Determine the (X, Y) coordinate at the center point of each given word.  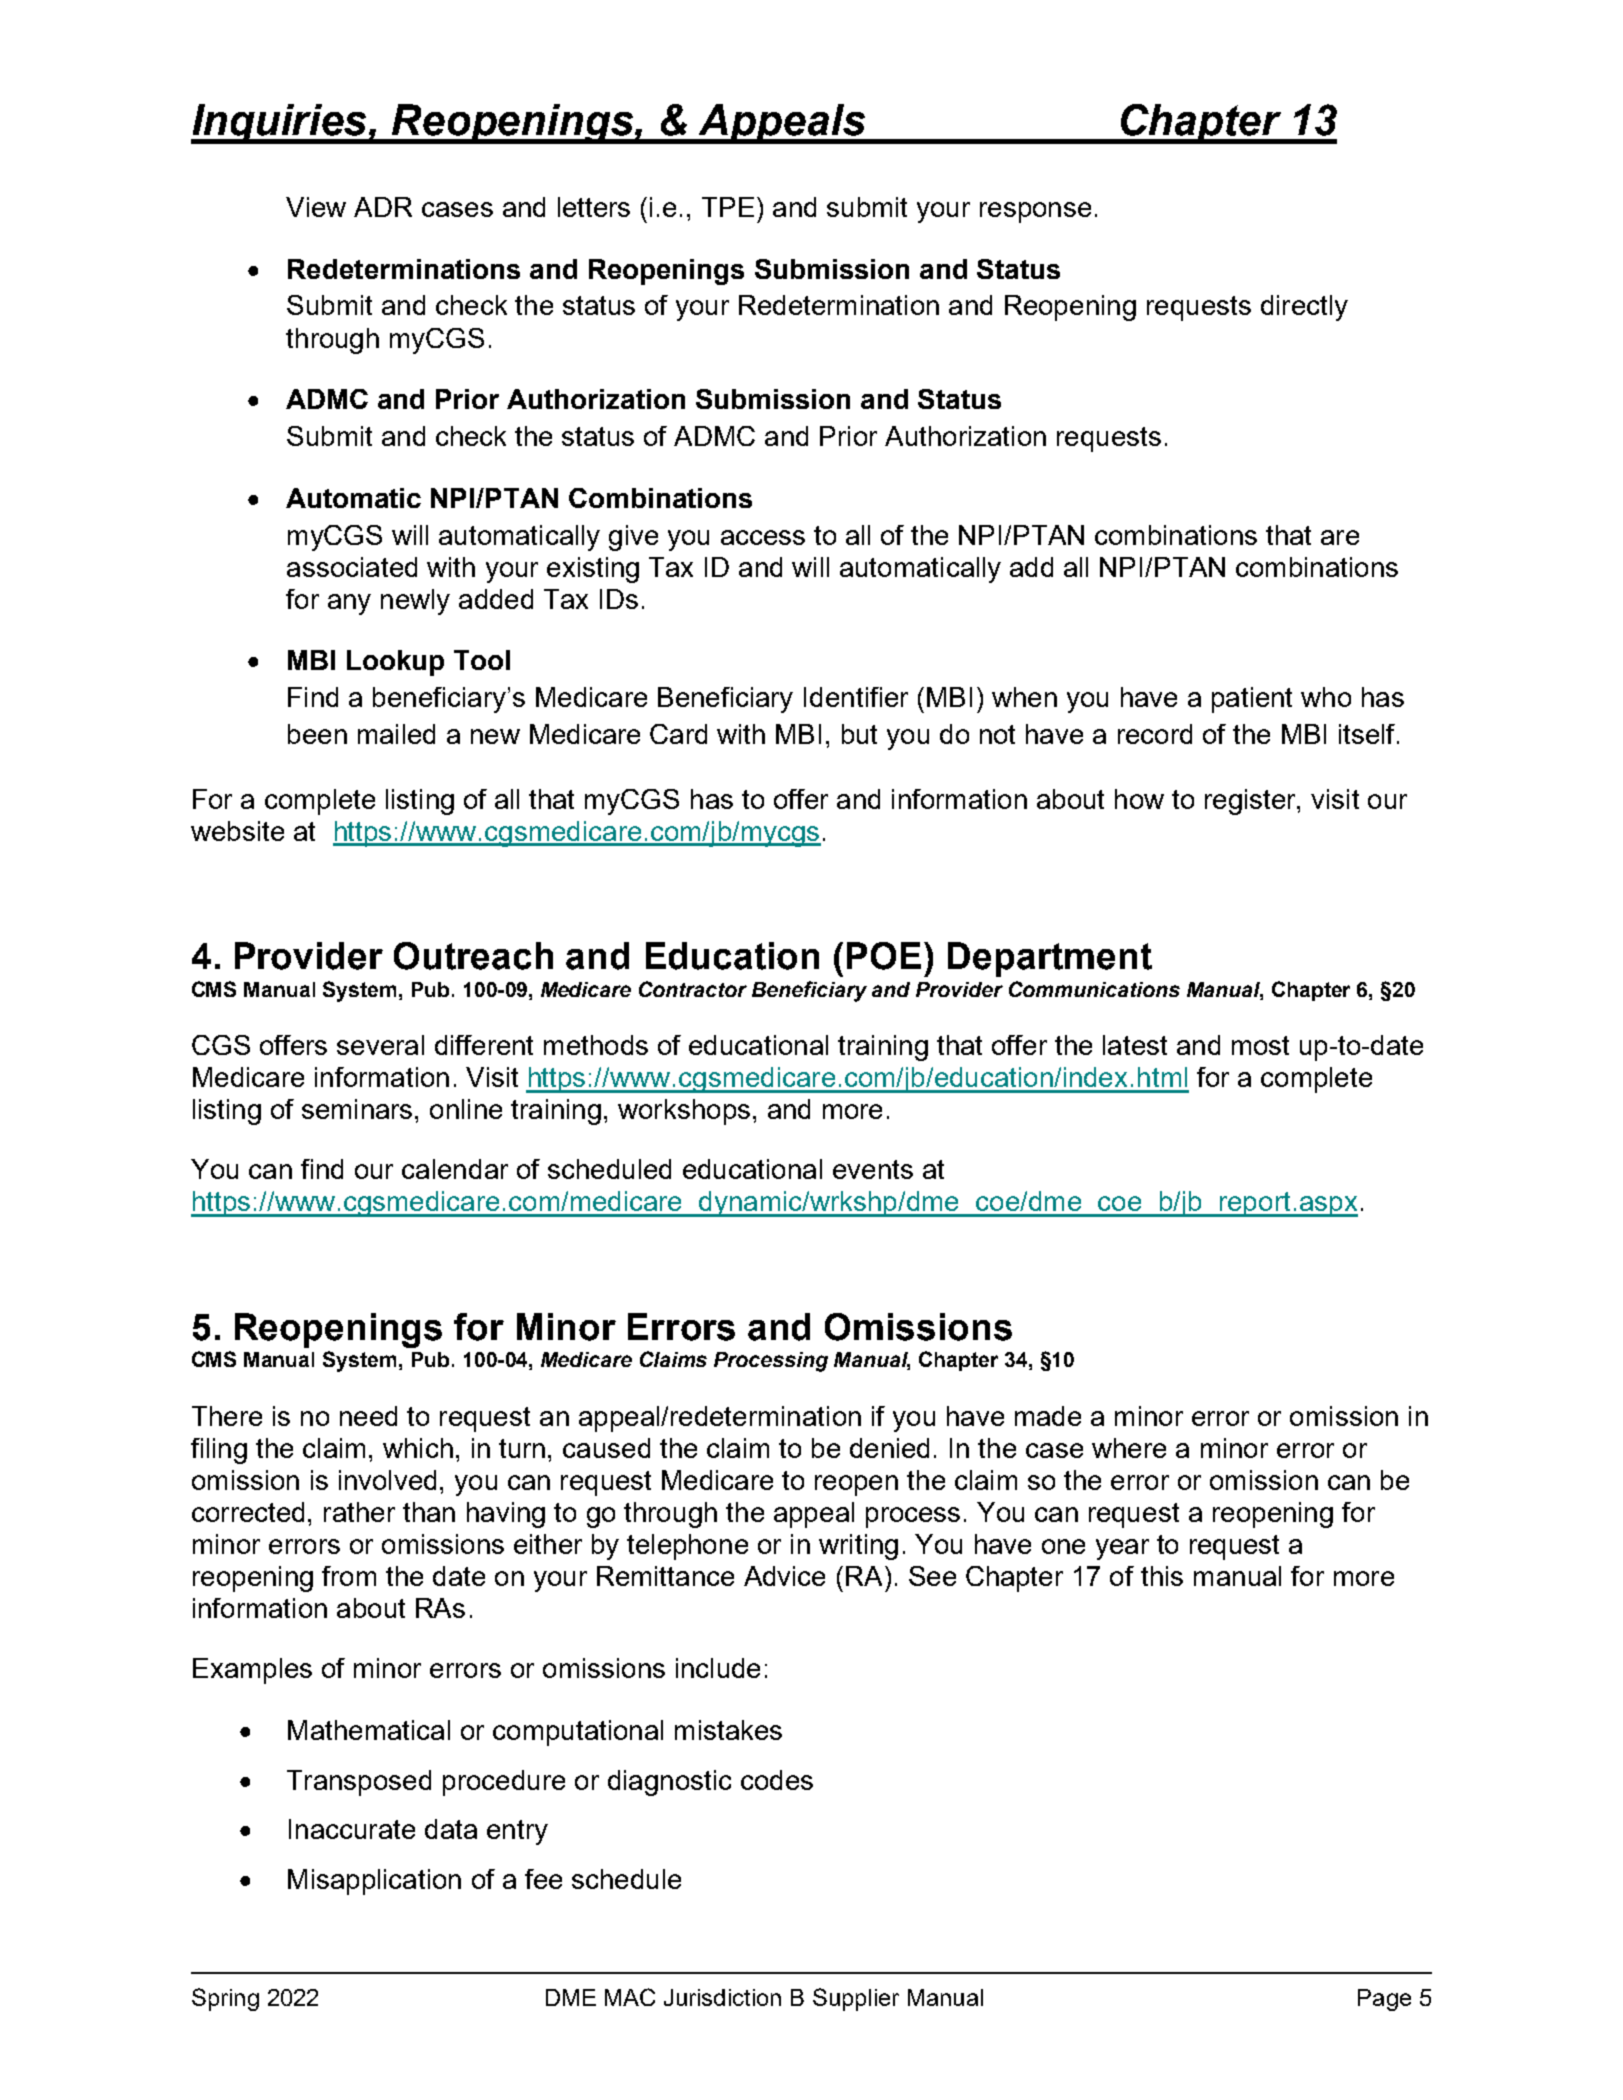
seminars (357, 1109)
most (1260, 1045)
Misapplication (374, 1882)
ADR (383, 207)
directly (1304, 308)
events (873, 1169)
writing (858, 1547)
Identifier (856, 697)
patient (1252, 700)
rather (359, 1512)
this (1162, 1576)
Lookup (395, 663)
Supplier (856, 1999)
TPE (728, 207)
